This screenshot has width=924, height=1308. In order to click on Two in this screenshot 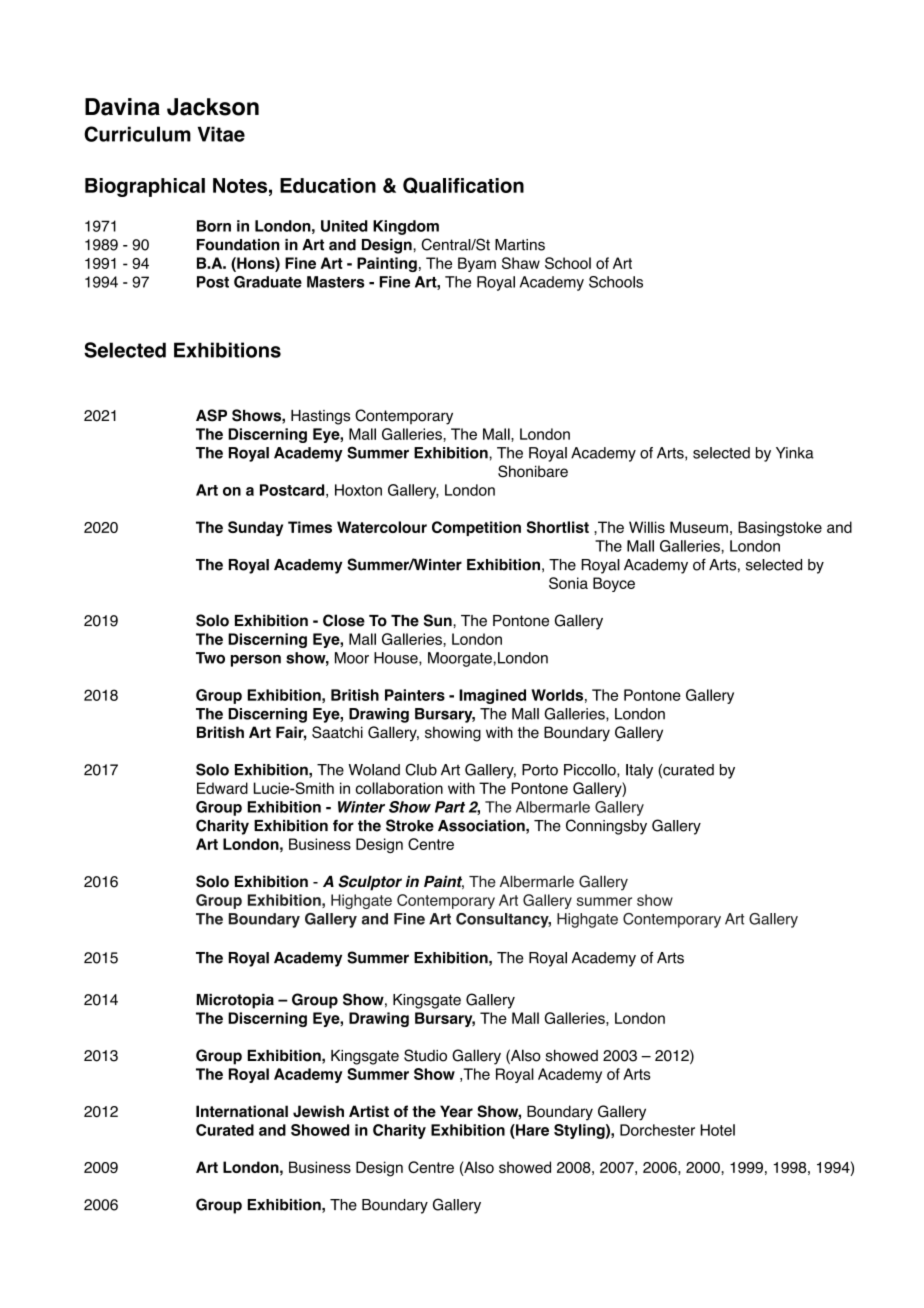, I will do `click(210, 658)`.
